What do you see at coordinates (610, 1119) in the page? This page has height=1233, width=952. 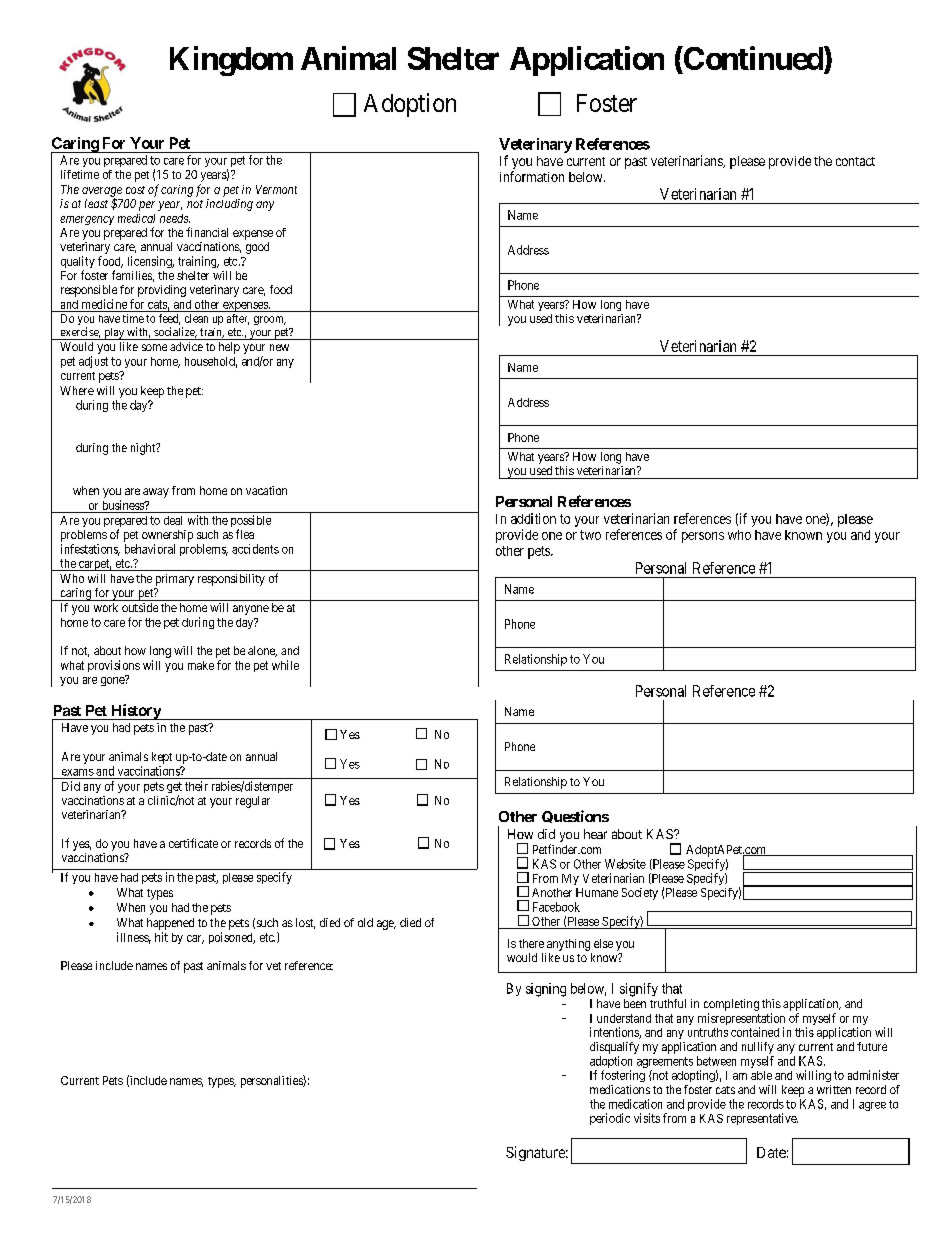 I see `periodic` at bounding box center [610, 1119].
